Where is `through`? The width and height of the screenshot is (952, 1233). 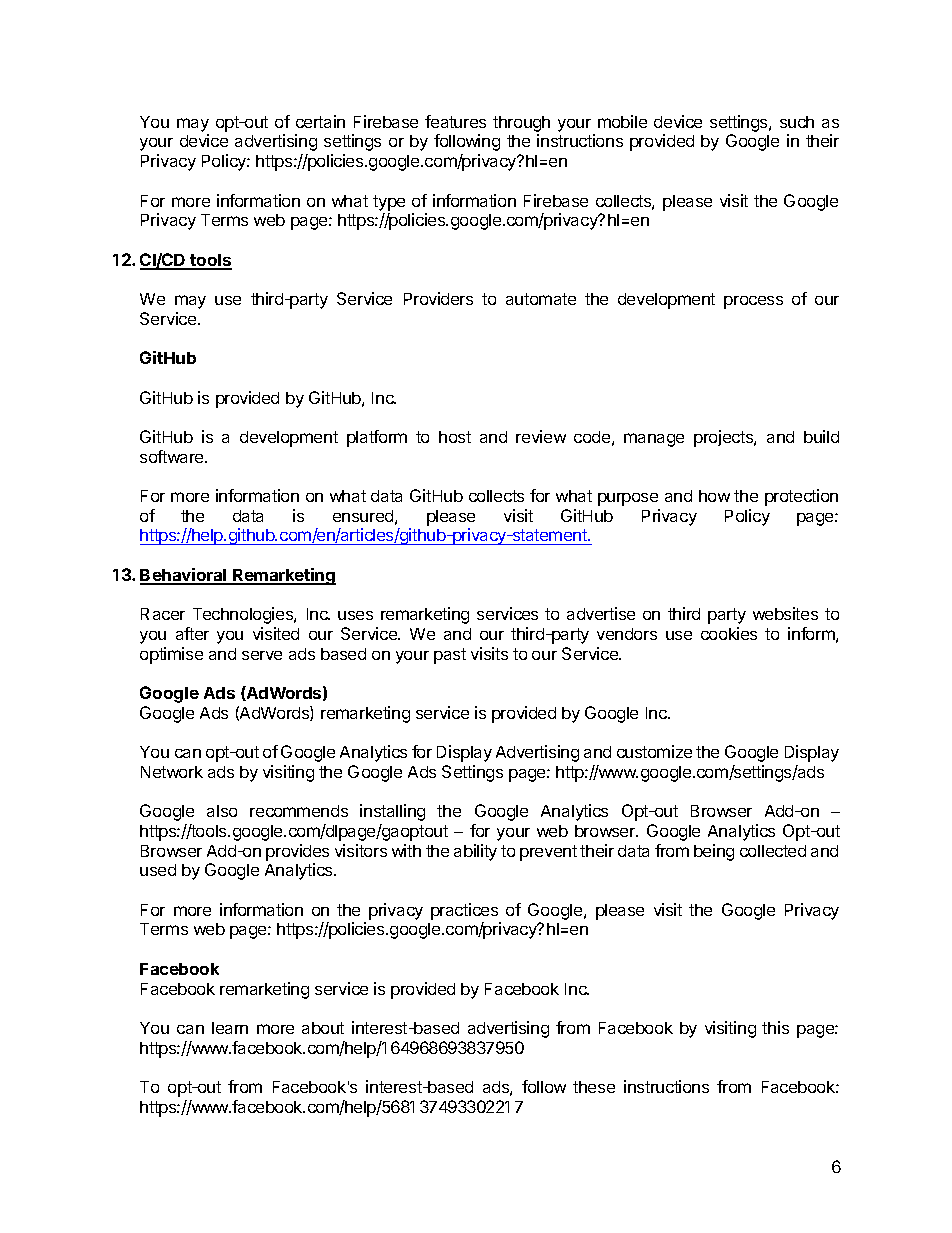
through is located at coordinates (521, 125).
